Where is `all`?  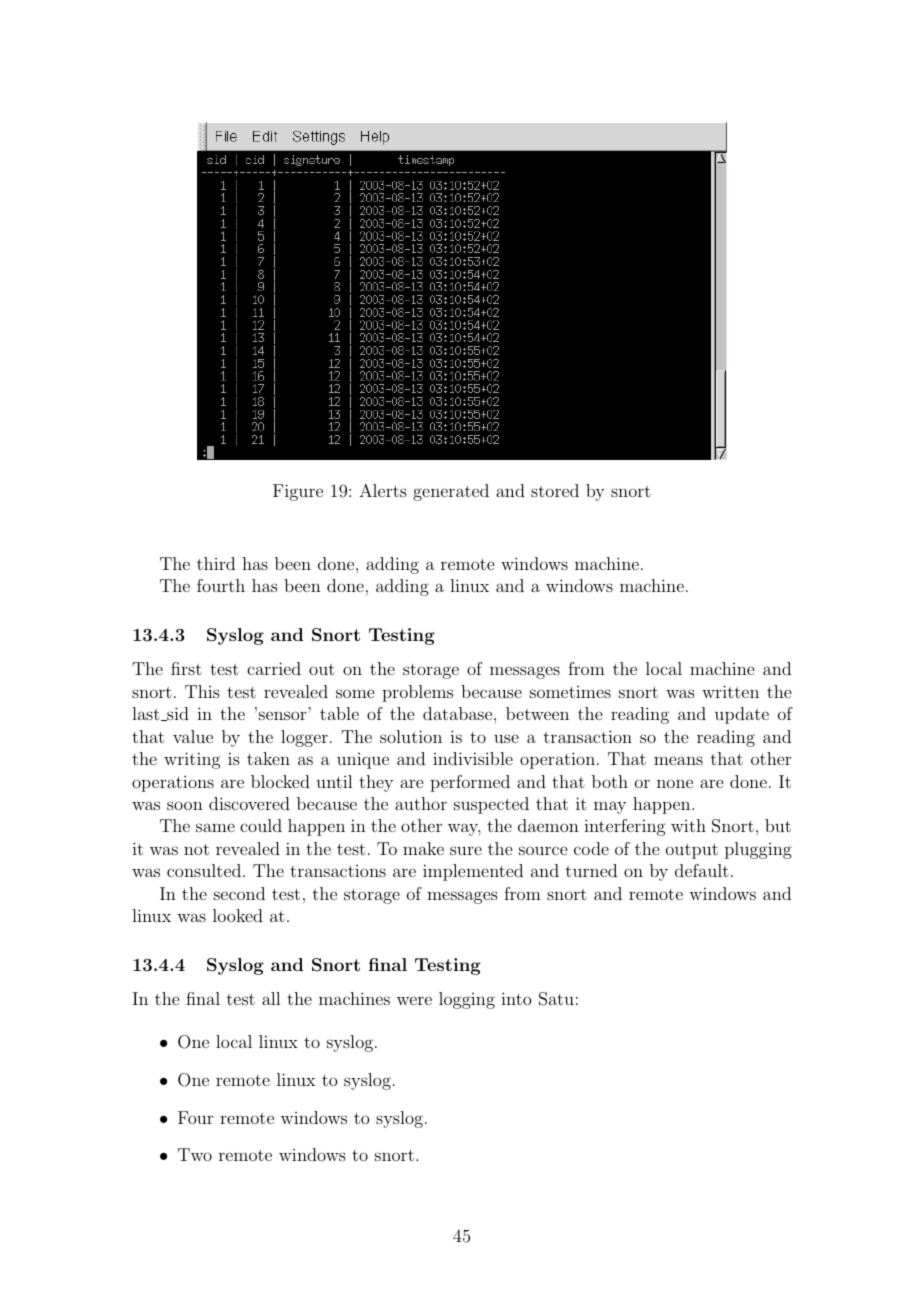 all is located at coordinates (271, 998).
